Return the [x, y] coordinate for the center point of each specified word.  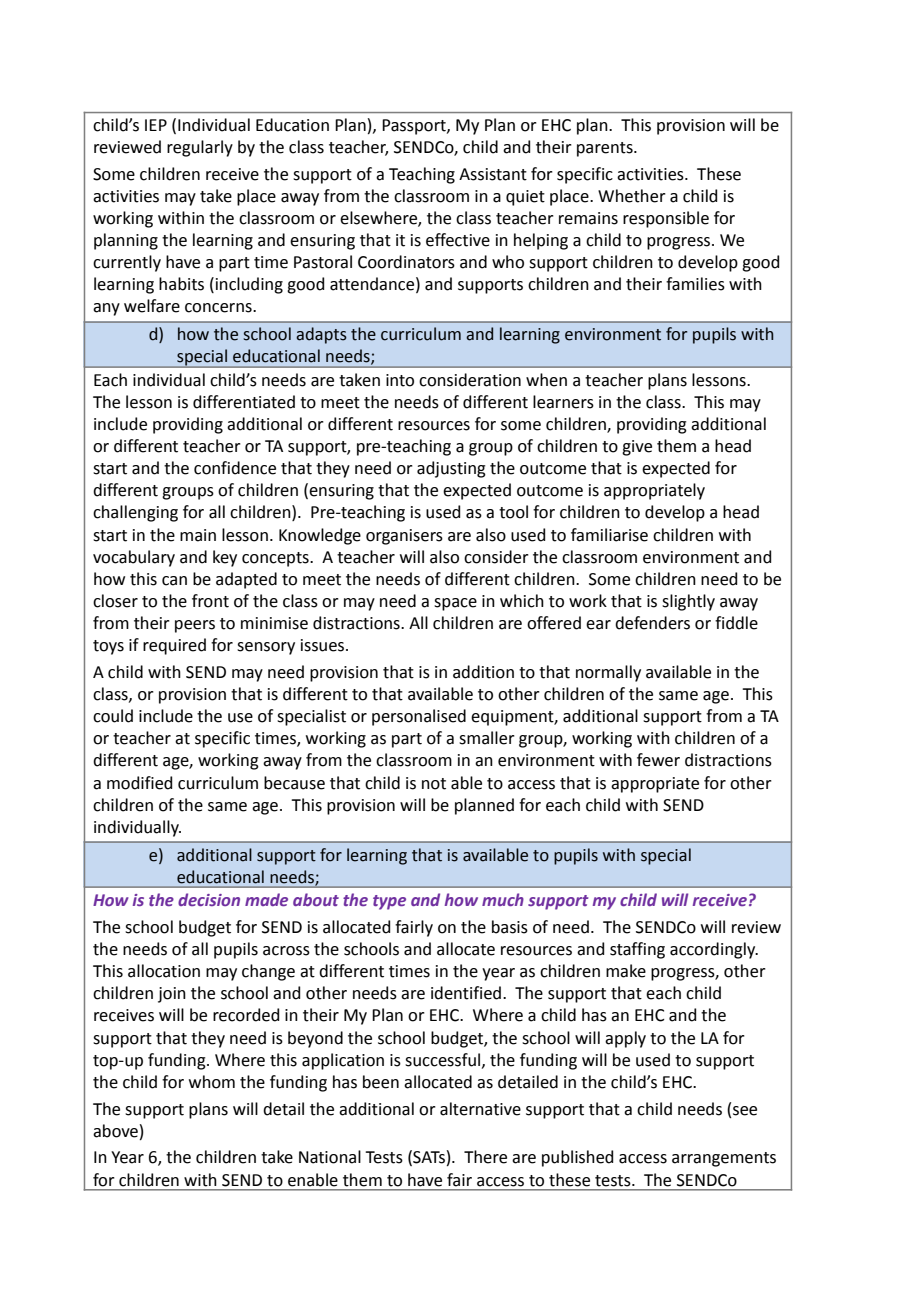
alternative [480, 1109]
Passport [415, 127]
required [174, 646]
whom [212, 1082]
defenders [652, 623]
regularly [200, 148]
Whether [632, 196]
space [455, 604]
